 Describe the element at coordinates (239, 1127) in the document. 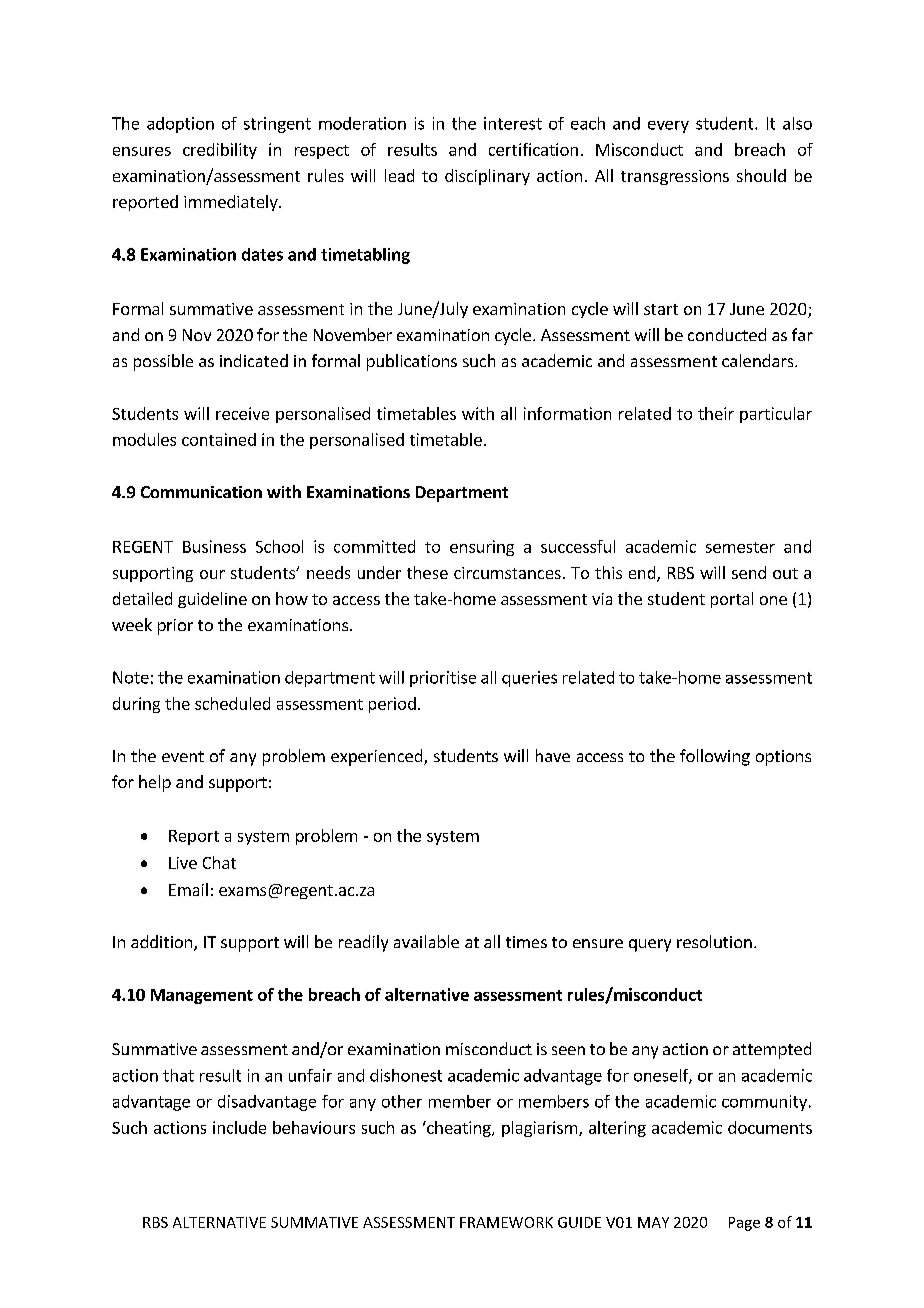

I see `include` at that location.
